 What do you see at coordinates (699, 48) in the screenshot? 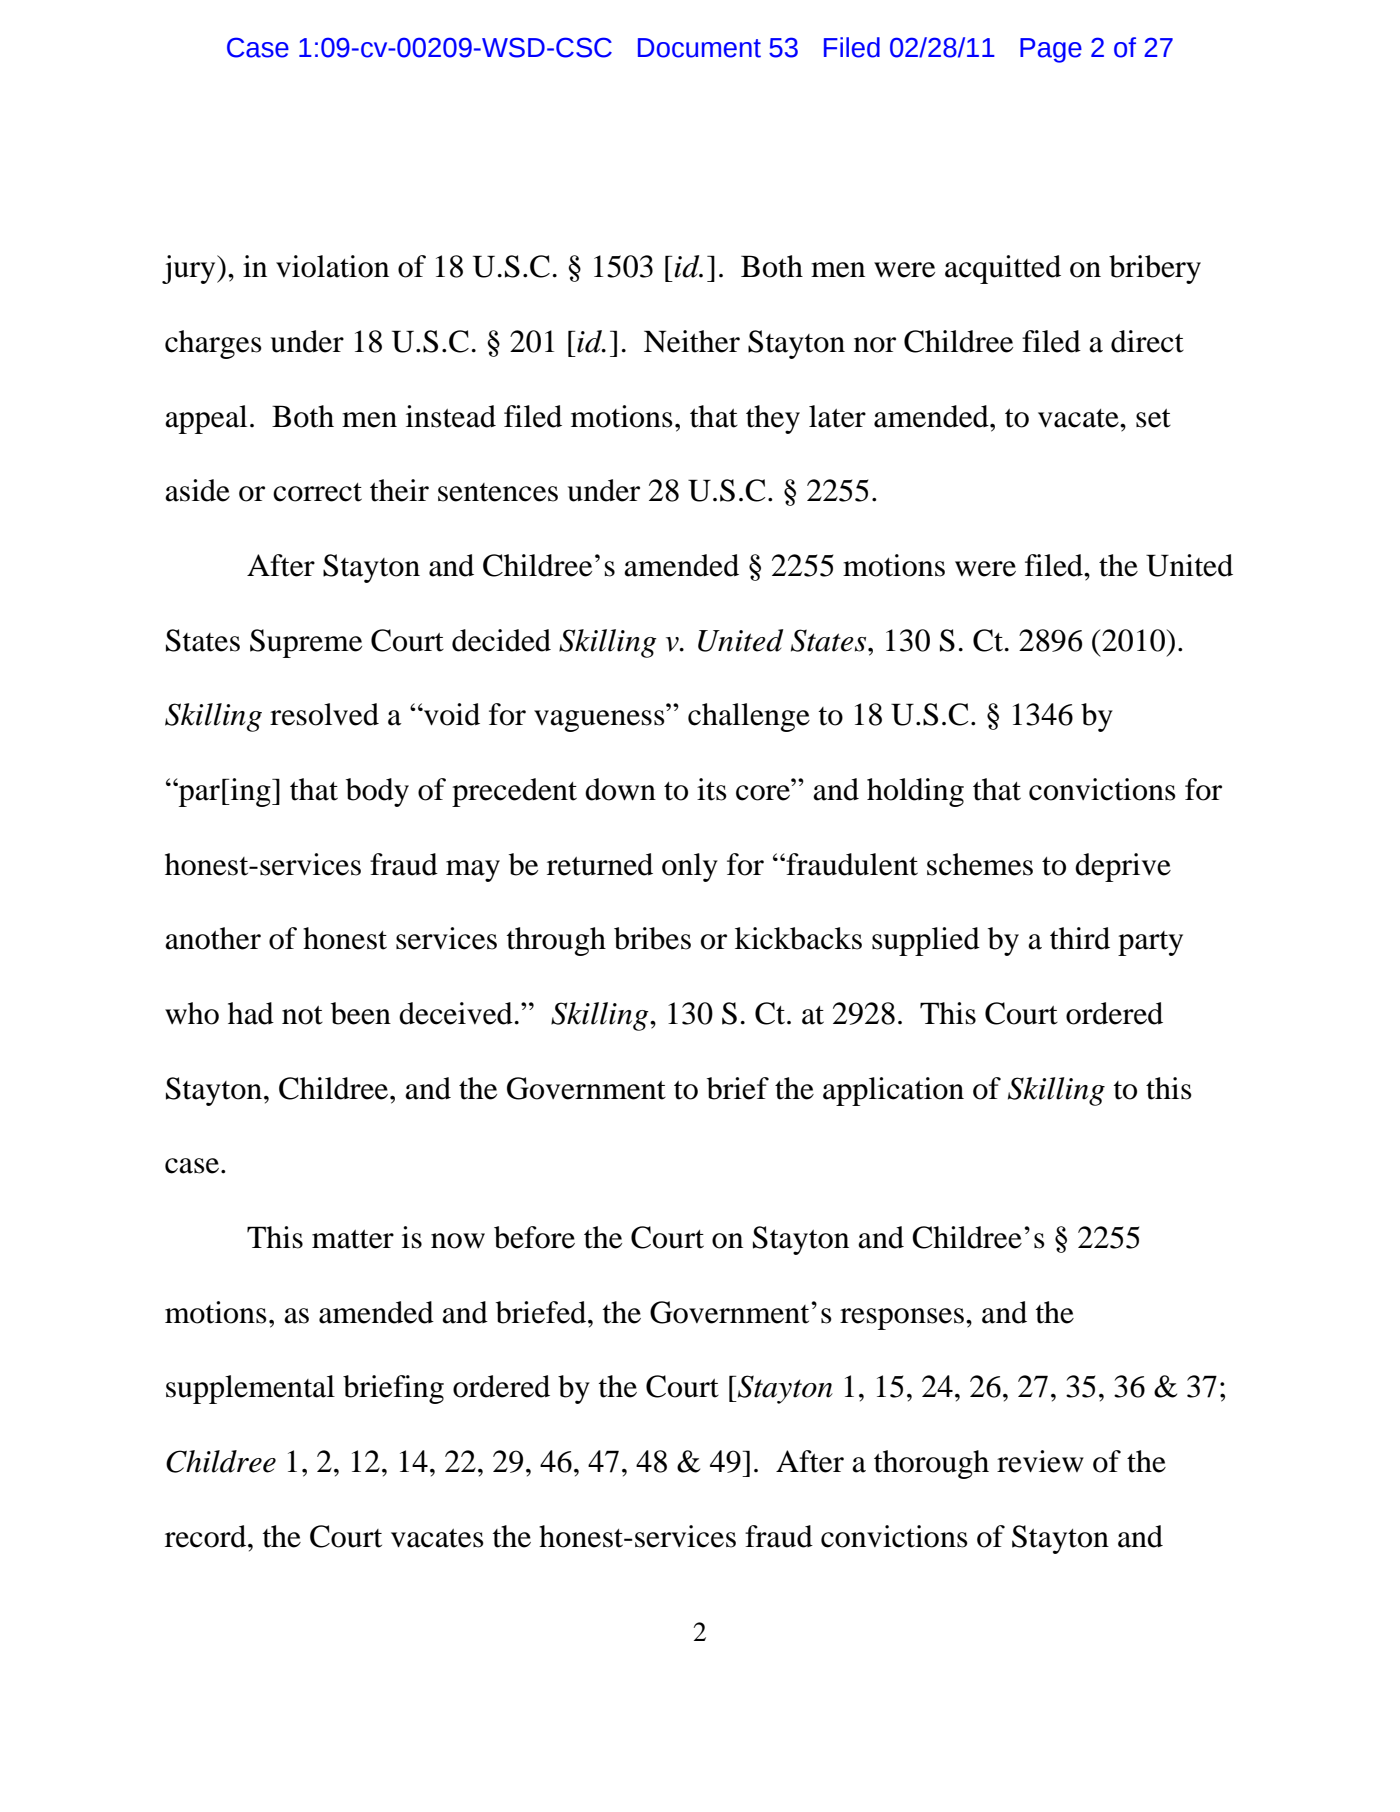
I see `Document` at bounding box center [699, 48].
